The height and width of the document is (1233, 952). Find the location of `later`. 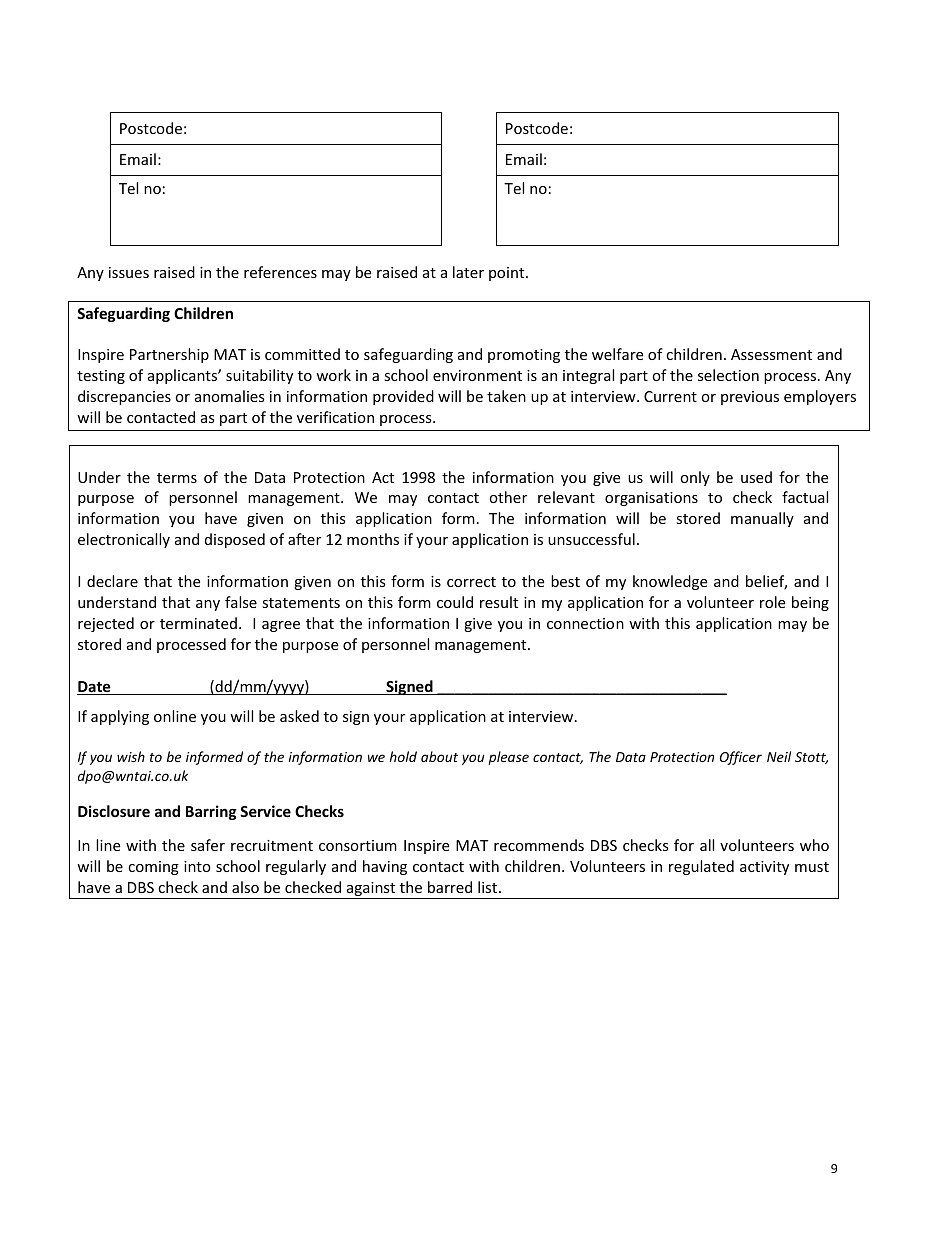

later is located at coordinates (468, 272).
